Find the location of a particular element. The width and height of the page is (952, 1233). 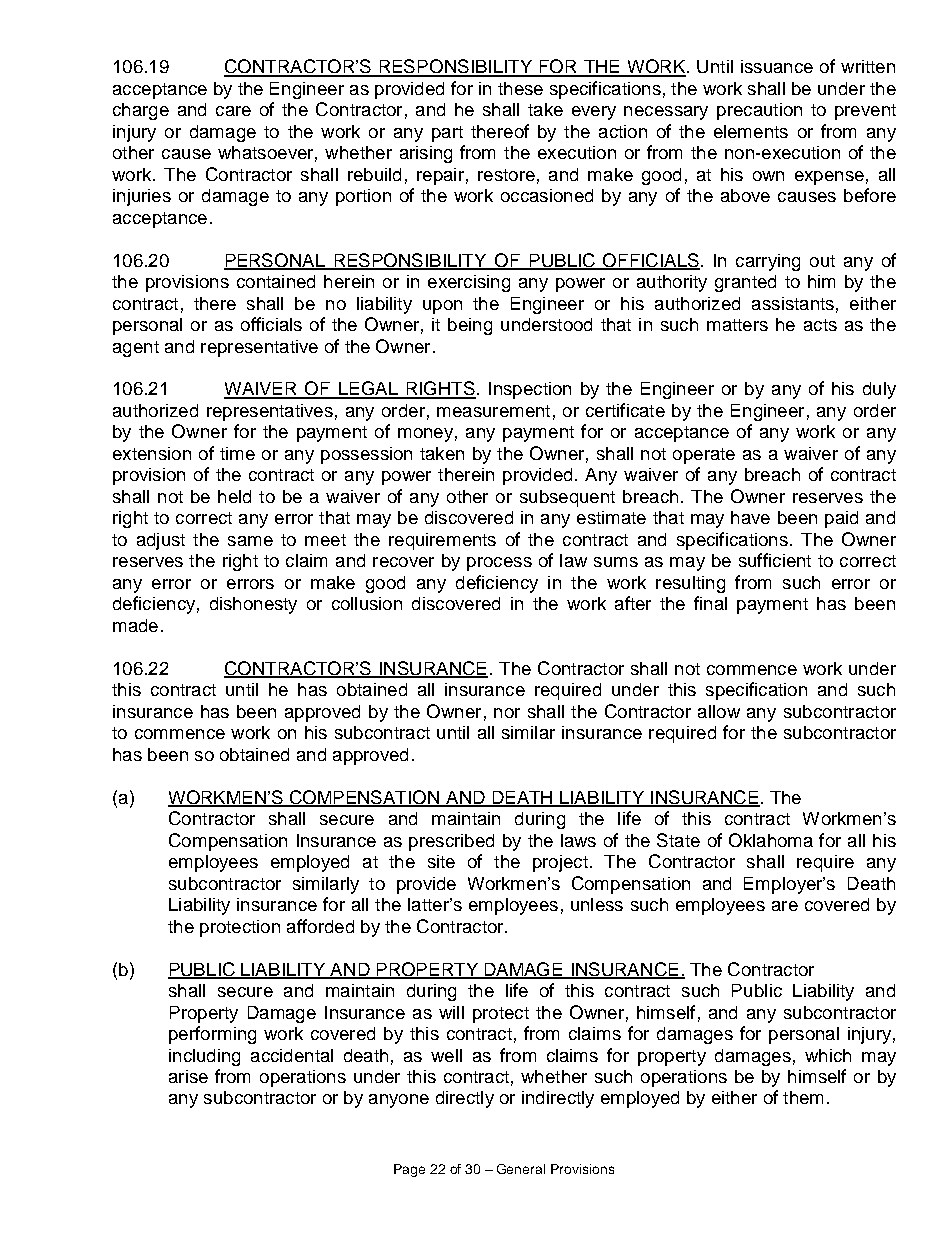

precaution is located at coordinates (759, 111).
